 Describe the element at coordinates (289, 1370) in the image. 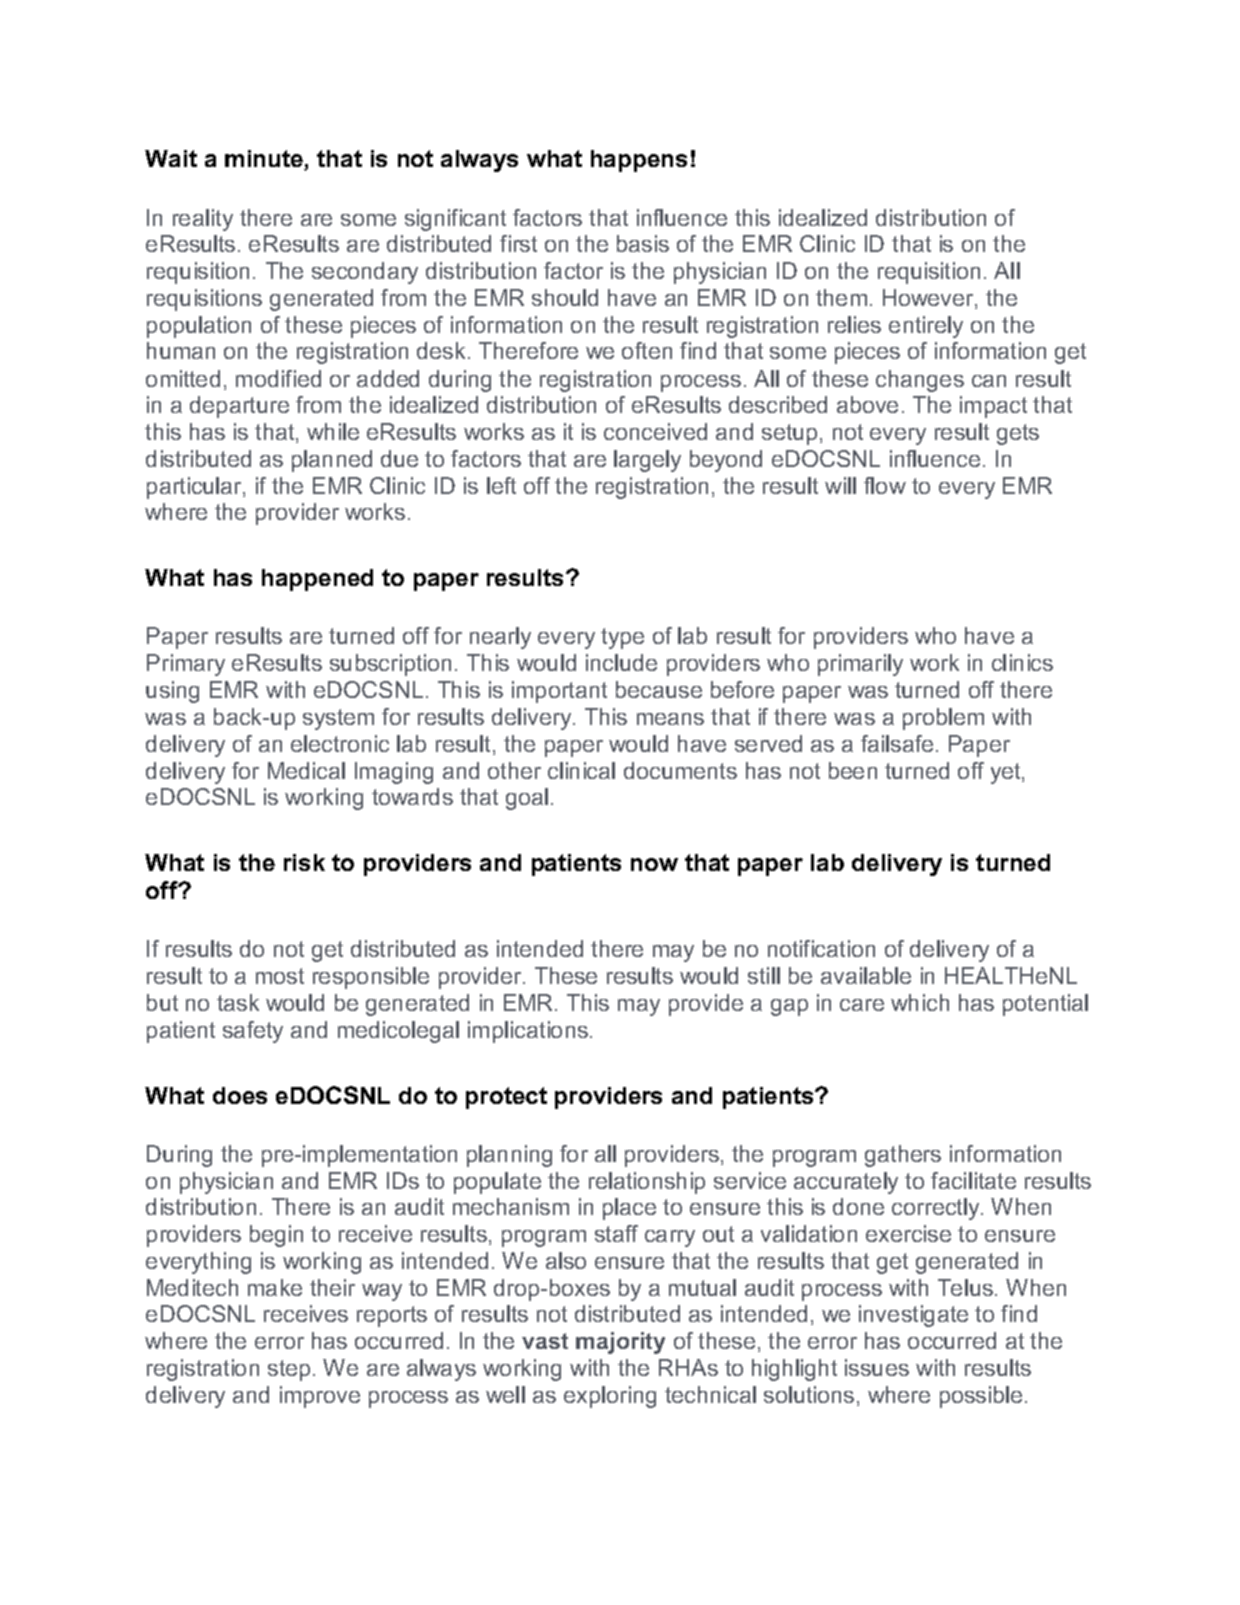

I see `step` at that location.
